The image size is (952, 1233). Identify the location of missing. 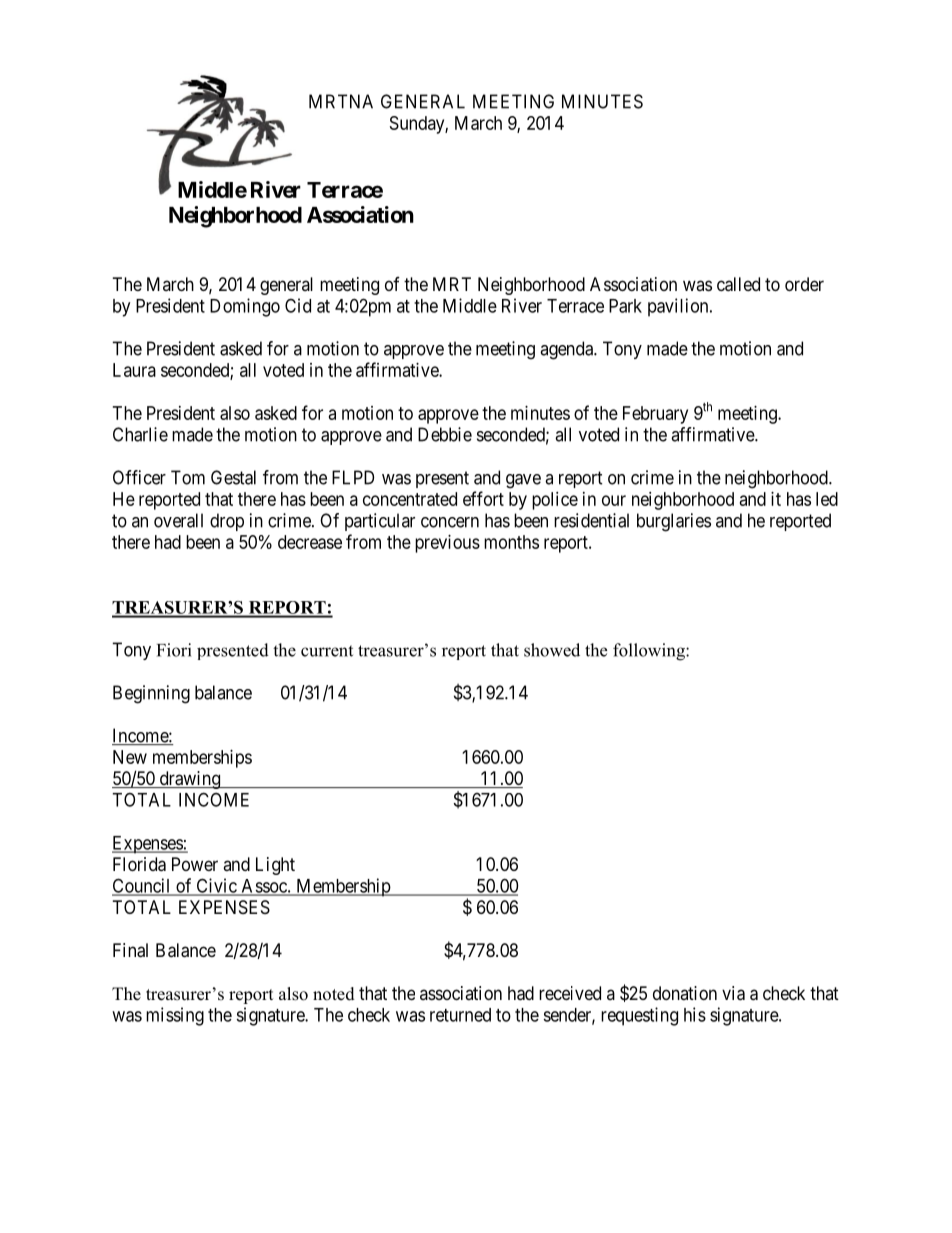
(175, 1016).
